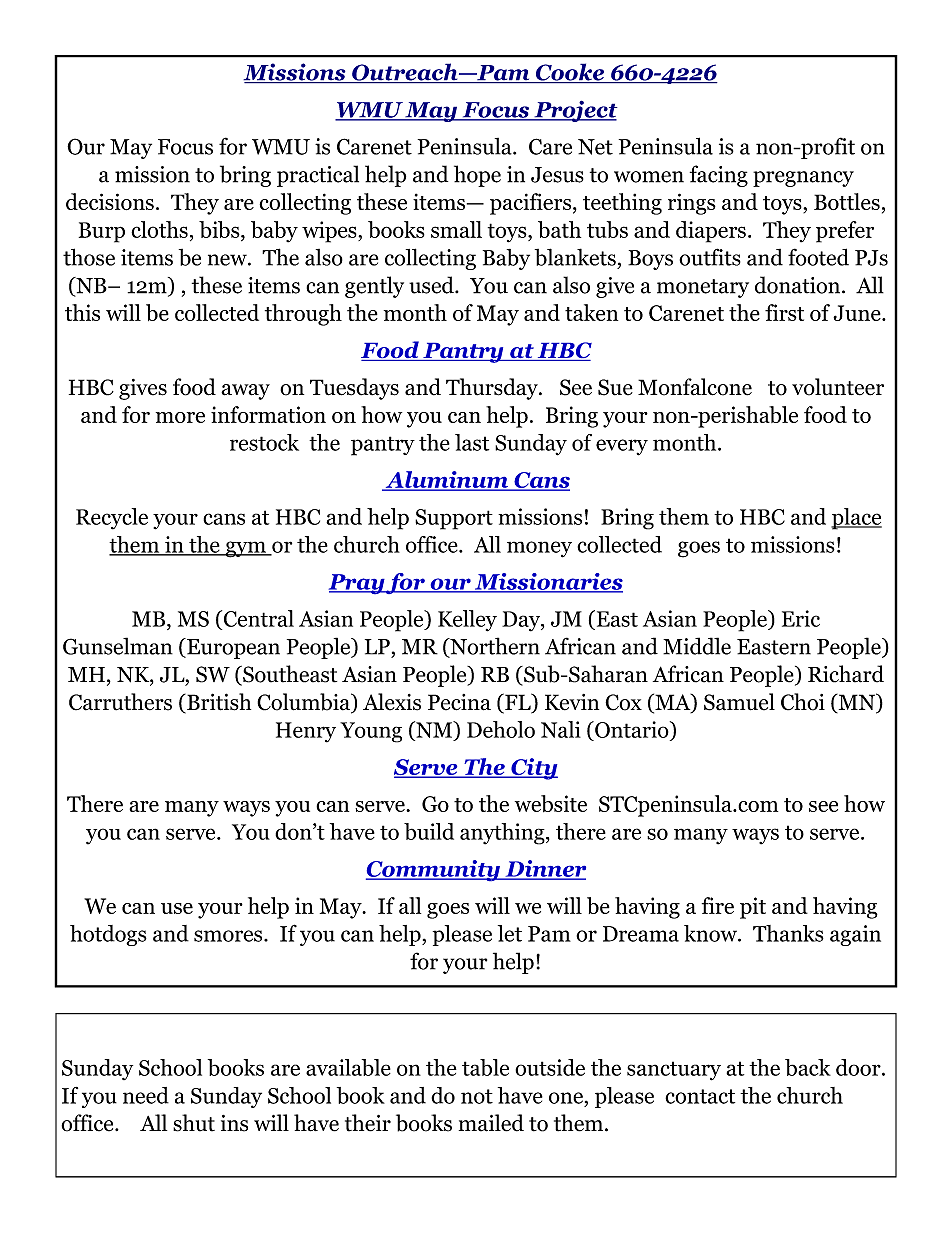  Describe the element at coordinates (808, 1067) in the document. I see `back` at that location.
